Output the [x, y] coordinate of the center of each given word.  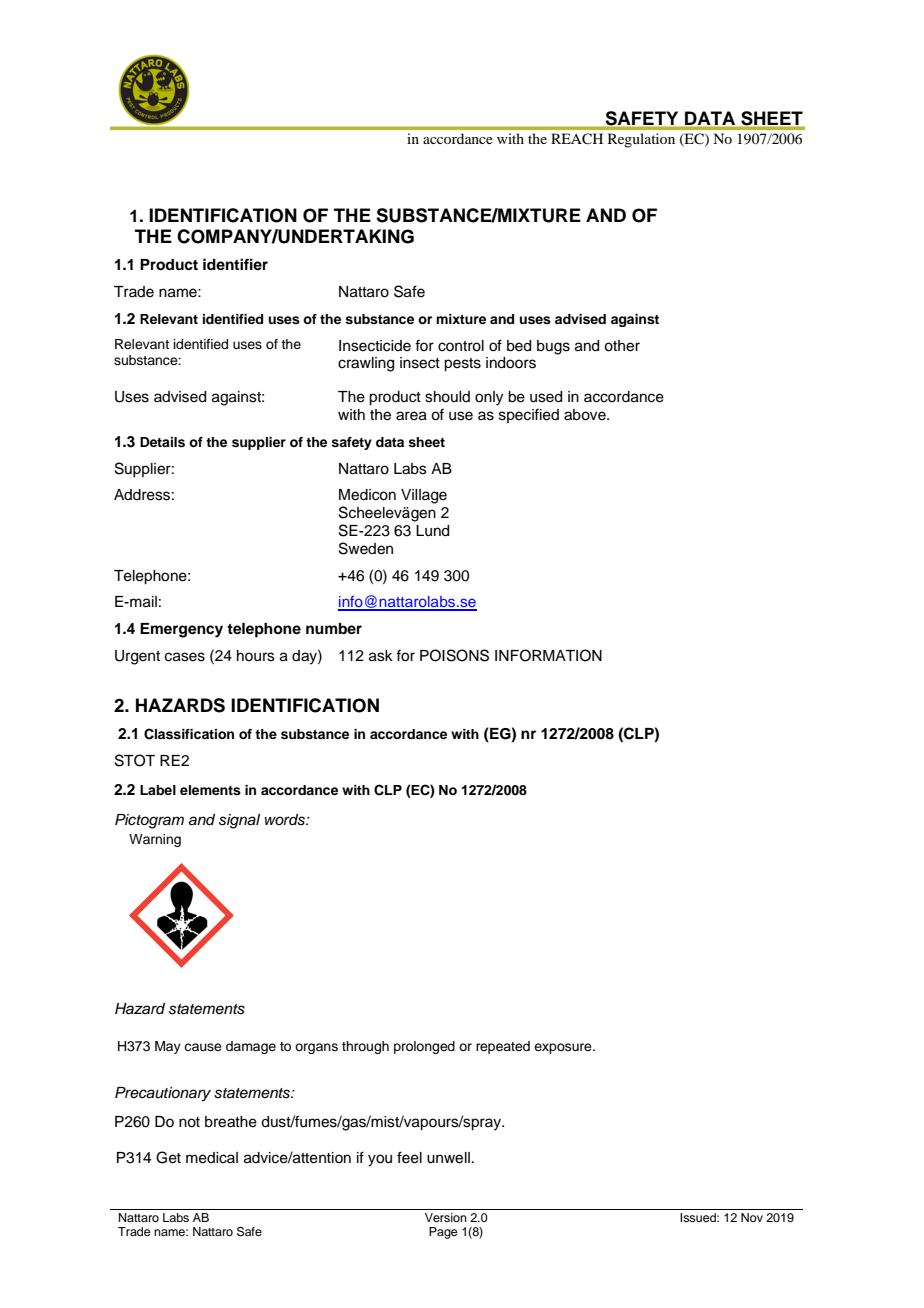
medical [212, 1158]
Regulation [641, 140]
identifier [235, 264]
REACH [577, 139]
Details [162, 442]
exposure [564, 1048]
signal [239, 821]
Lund [432, 531]
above [586, 415]
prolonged [424, 1047]
